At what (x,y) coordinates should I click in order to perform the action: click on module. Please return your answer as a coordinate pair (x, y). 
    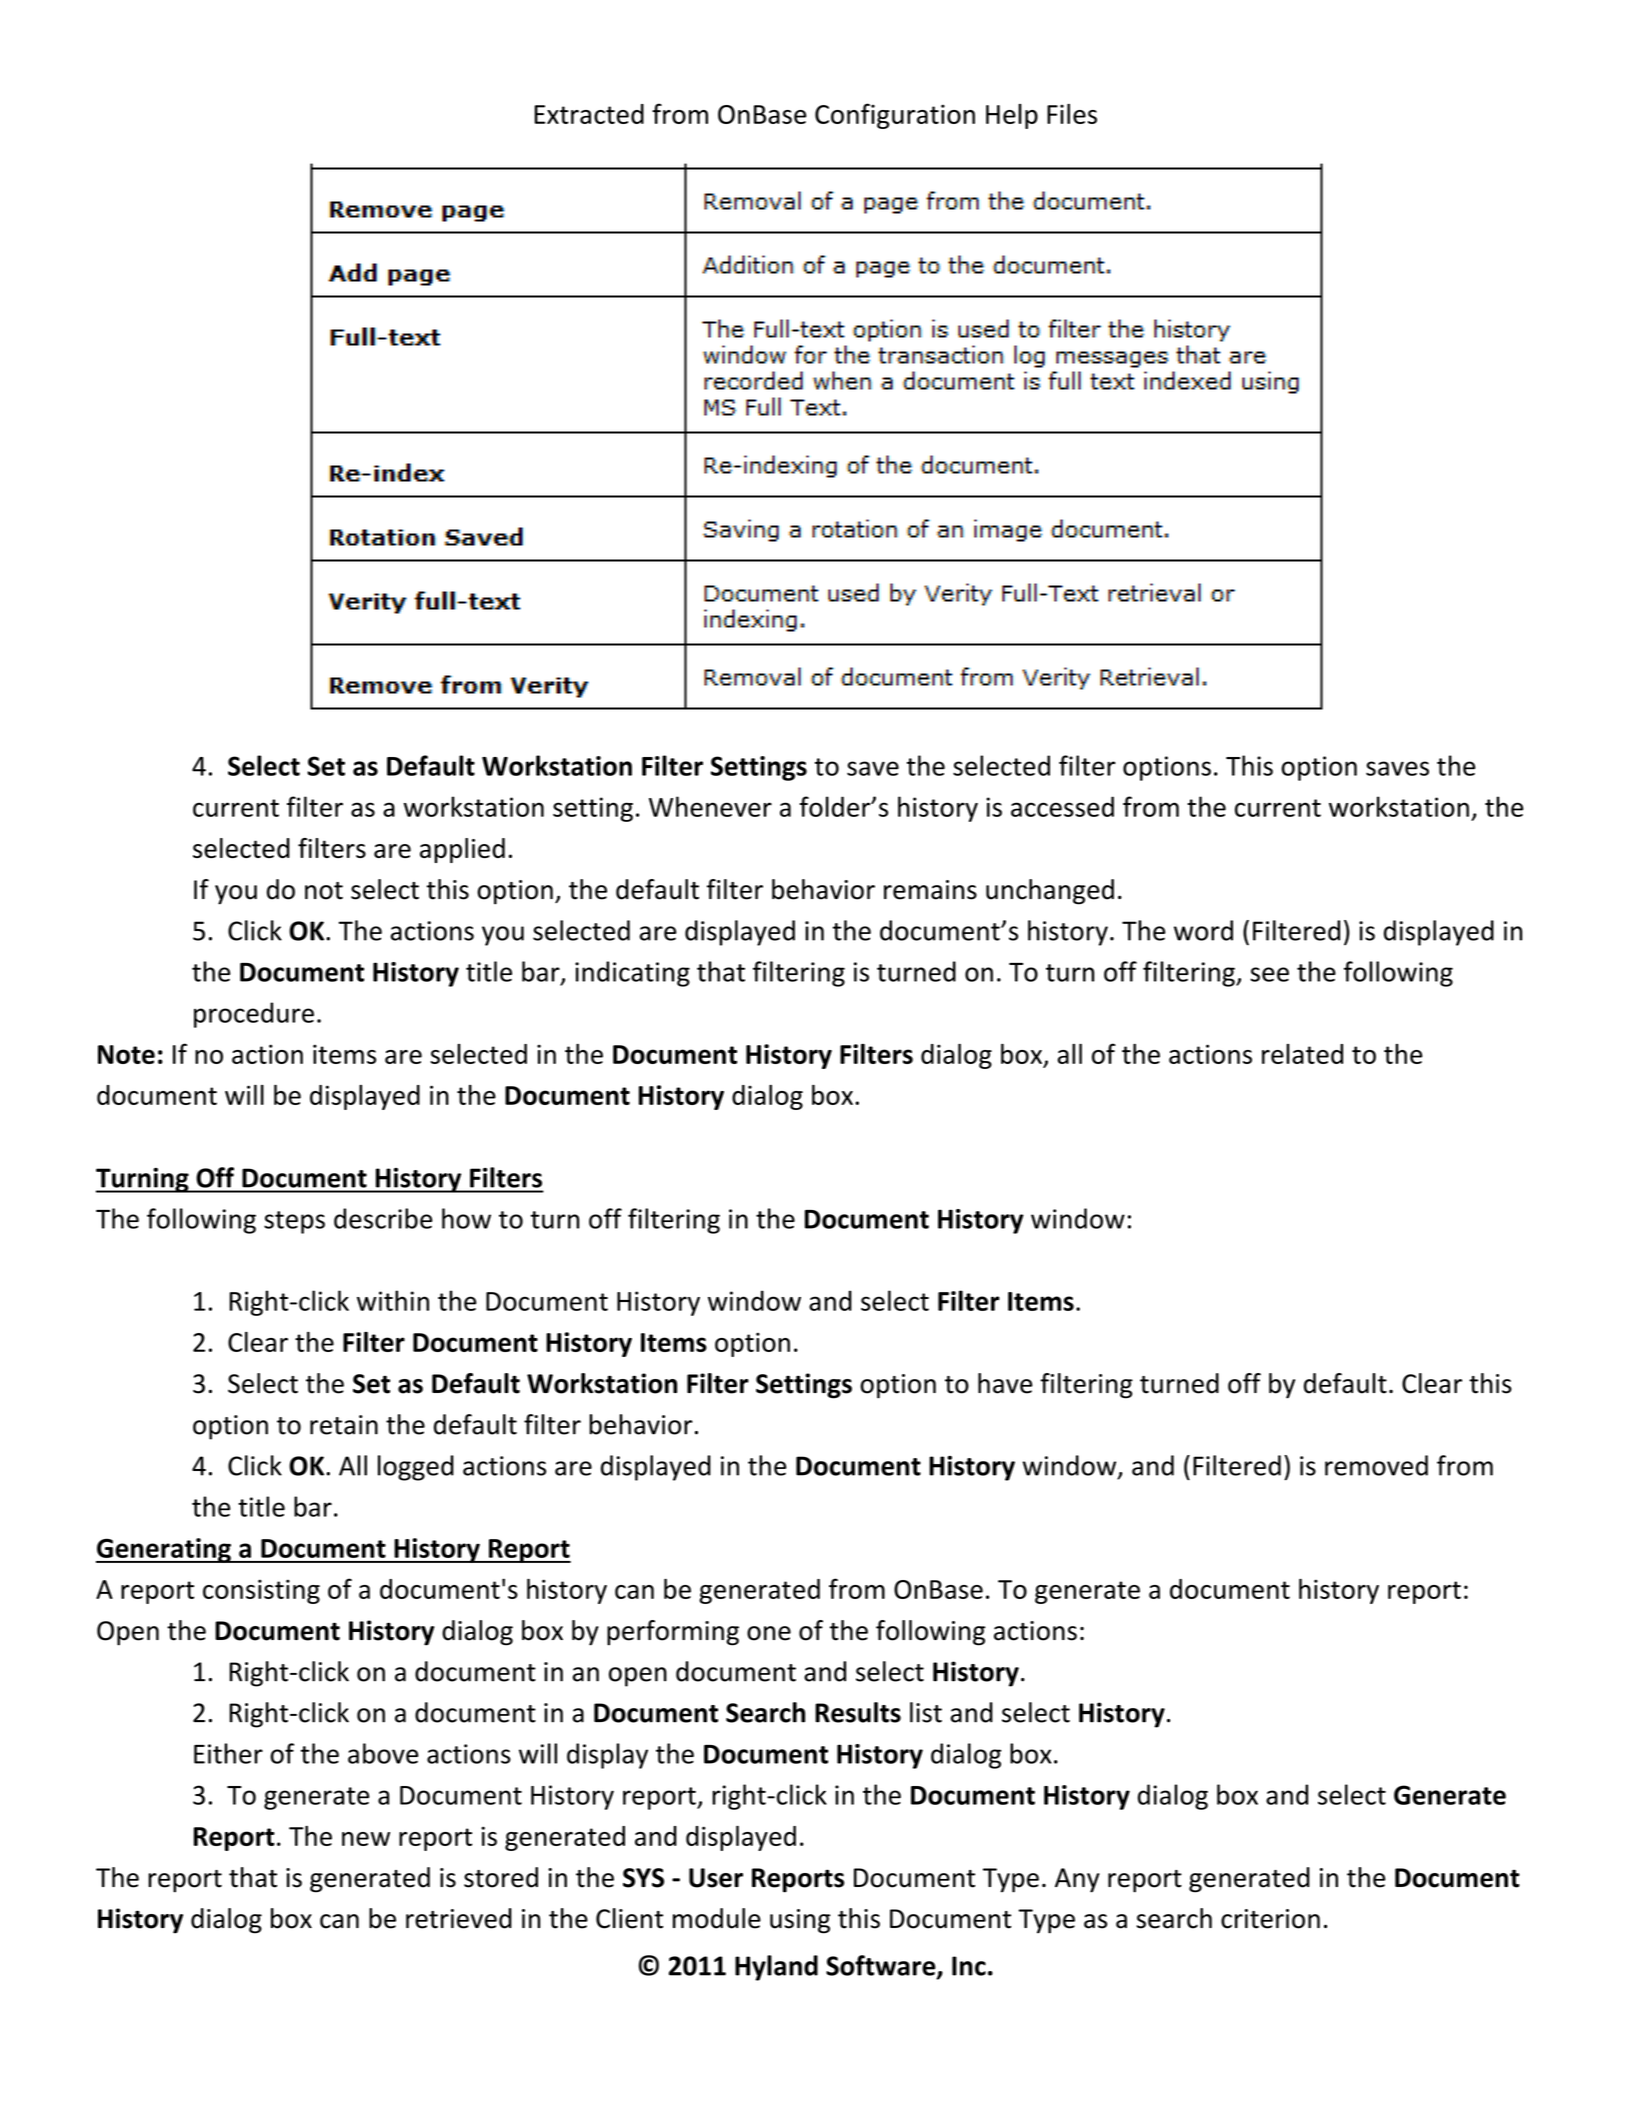
    Looking at the image, I should click on (717, 1918).
